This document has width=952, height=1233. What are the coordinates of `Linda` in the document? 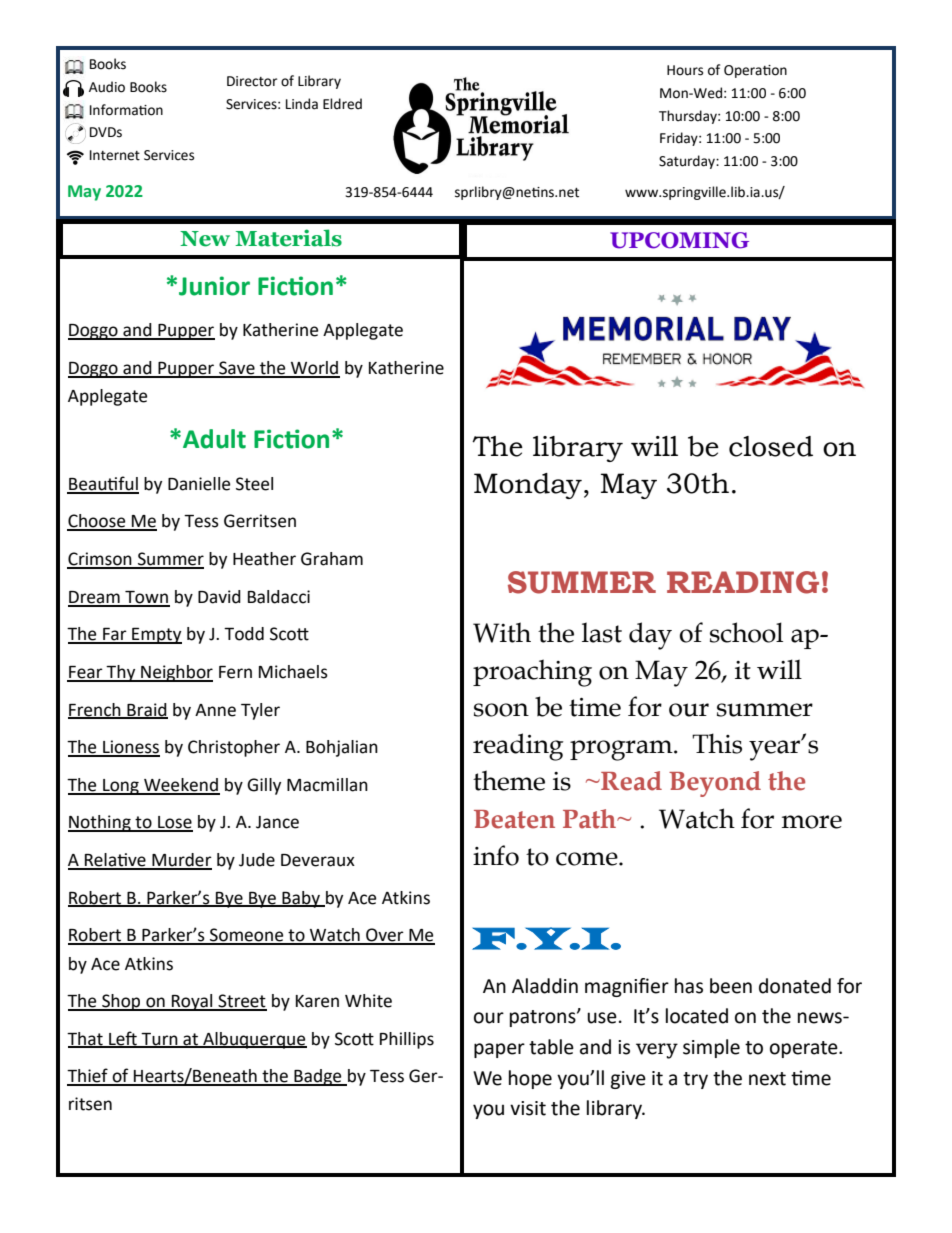 It's located at (302, 104).
